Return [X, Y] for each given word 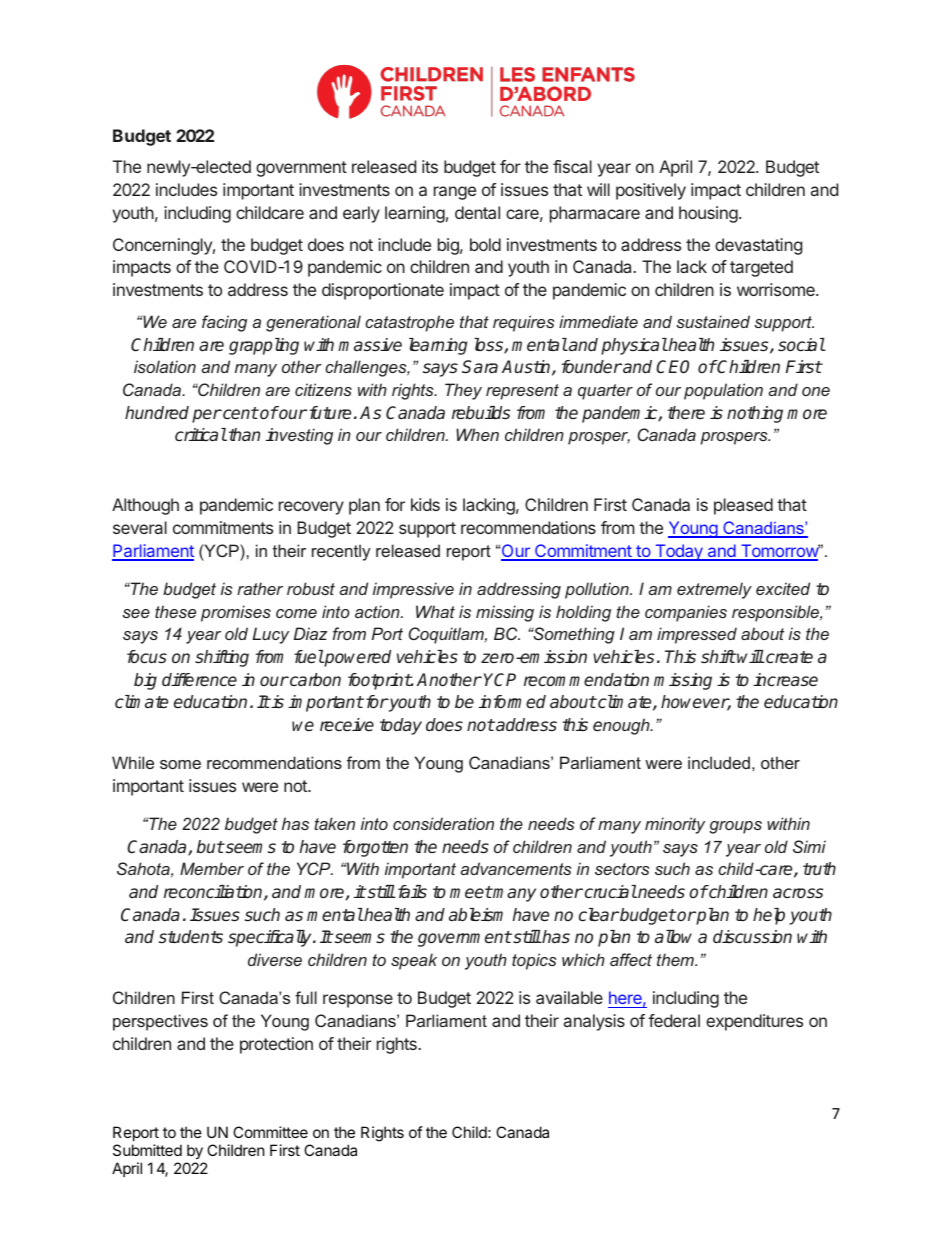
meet [471, 892]
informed [512, 701]
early [361, 214]
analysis [594, 1022]
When [477, 434]
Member [212, 868]
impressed [697, 635]
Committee [270, 1132]
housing [708, 214]
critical [201, 434]
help [769, 916]
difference [199, 679]
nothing [755, 414]
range [455, 193]
